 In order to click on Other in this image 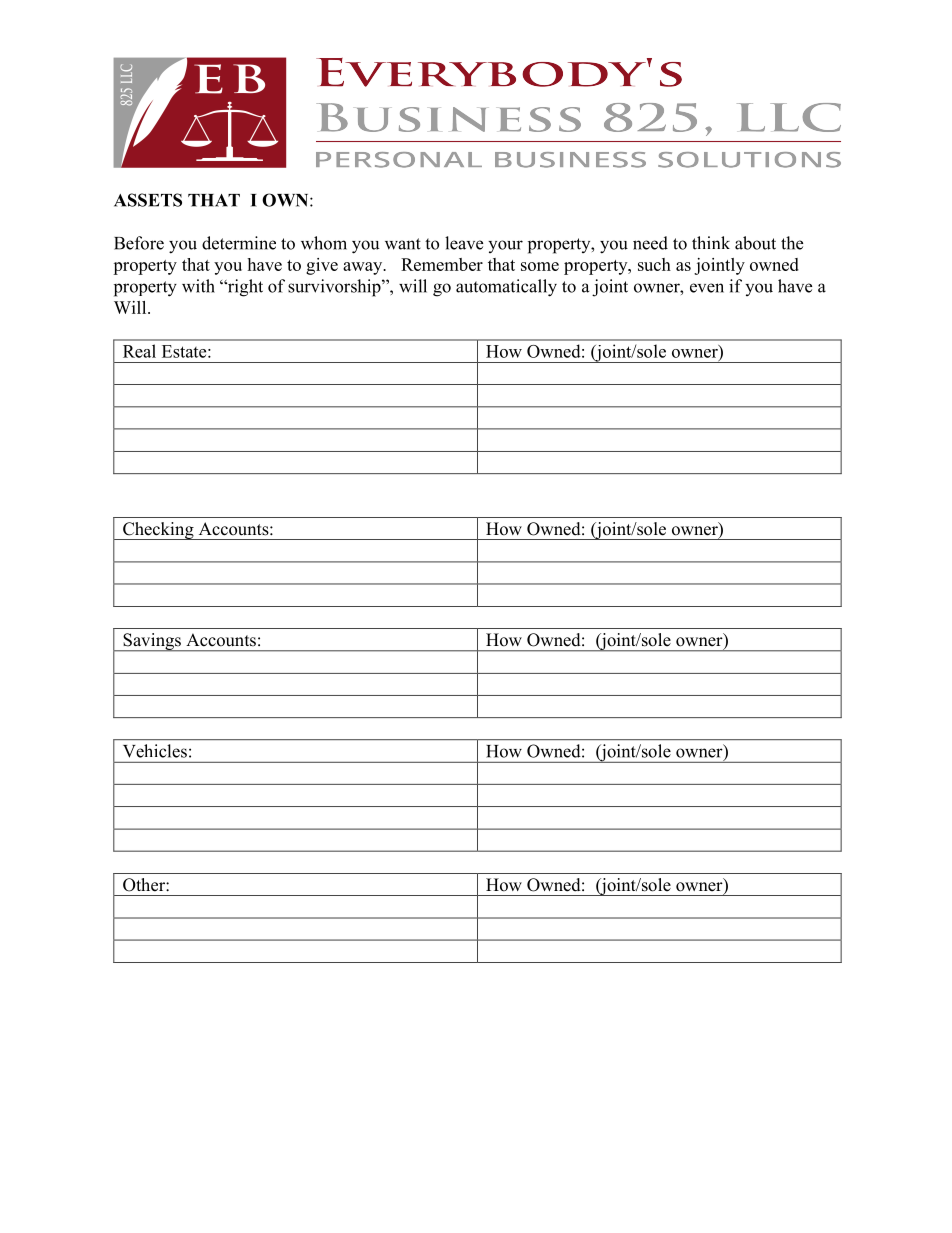, I will do `click(145, 885)`.
